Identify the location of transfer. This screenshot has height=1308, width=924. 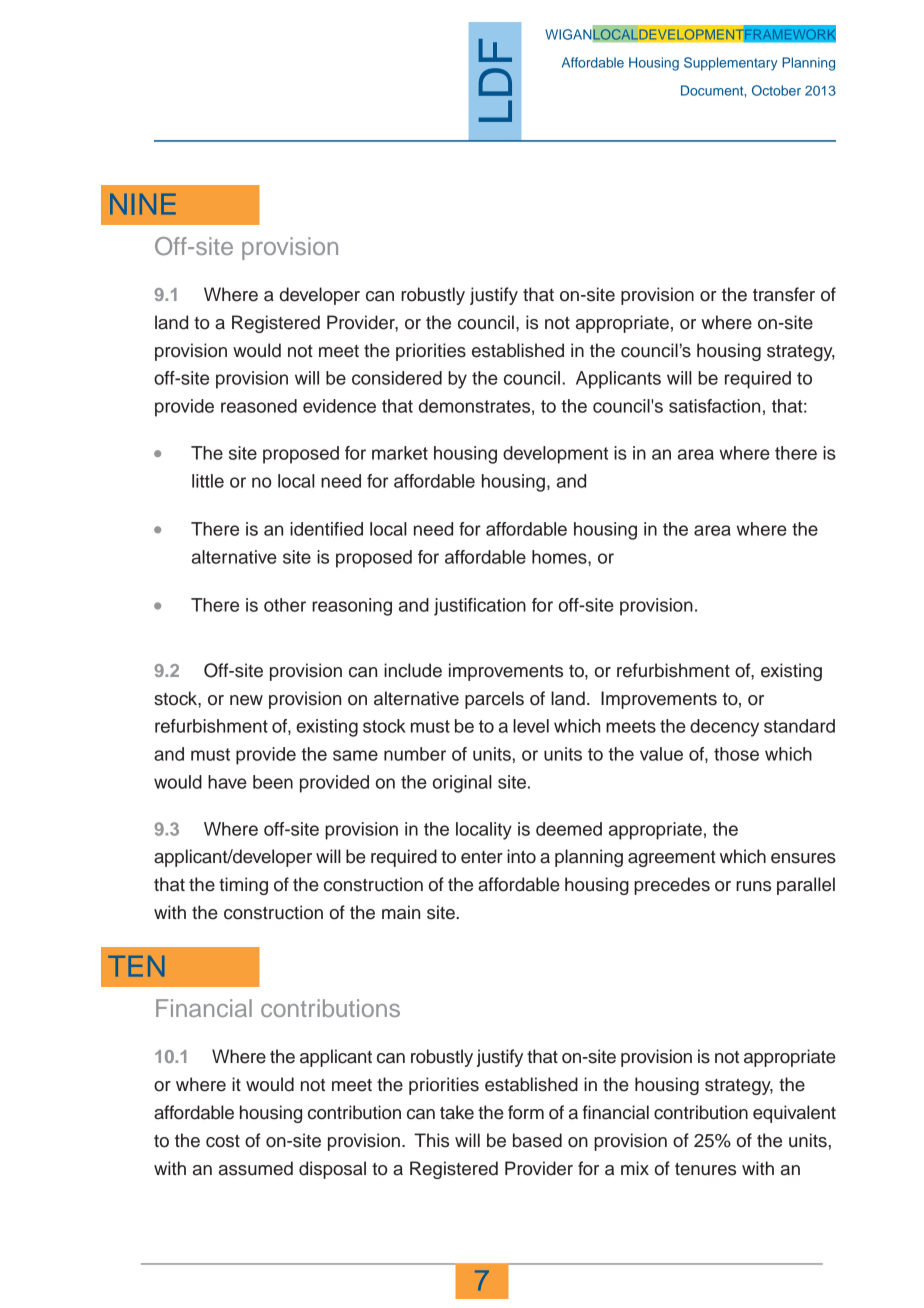
(784, 294).
